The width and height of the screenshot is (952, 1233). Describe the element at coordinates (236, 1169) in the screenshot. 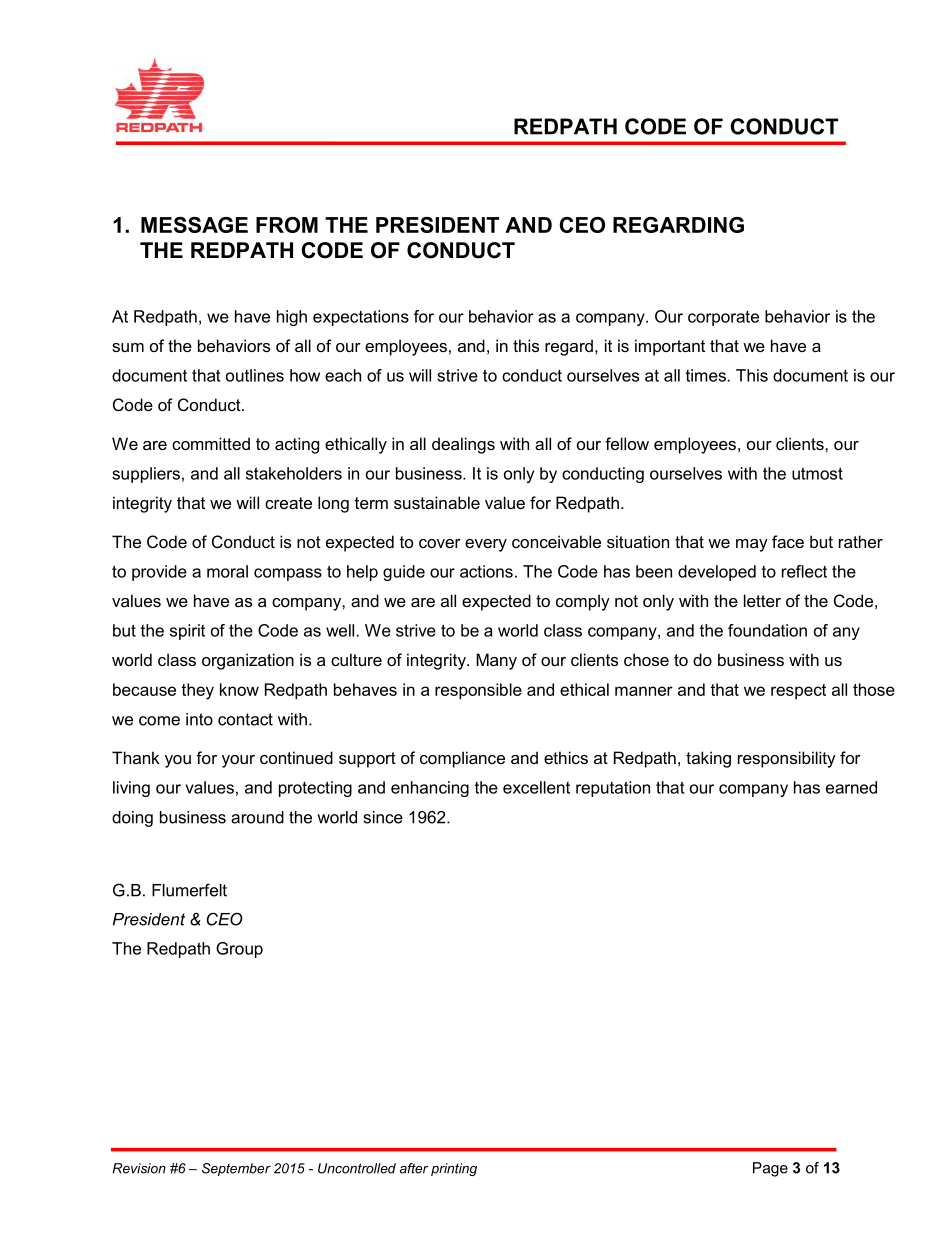

I see `September` at that location.
